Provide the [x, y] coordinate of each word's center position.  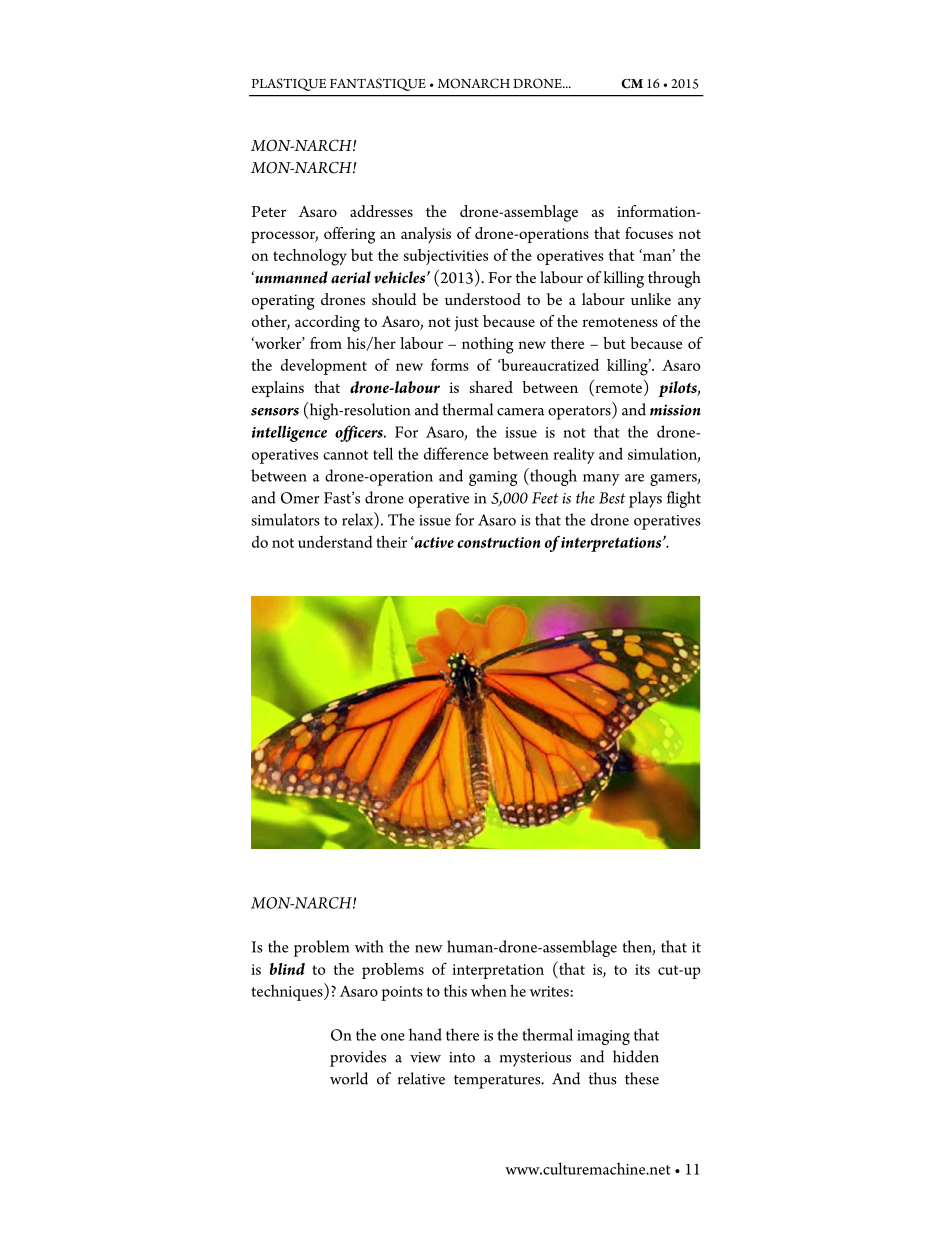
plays [645, 499]
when [489, 990]
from [326, 343]
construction [498, 542]
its [642, 969]
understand [335, 542]
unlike [651, 299]
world [349, 1078]
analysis [426, 235]
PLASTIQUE [289, 84]
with [369, 946]
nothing [488, 345]
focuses [649, 233]
